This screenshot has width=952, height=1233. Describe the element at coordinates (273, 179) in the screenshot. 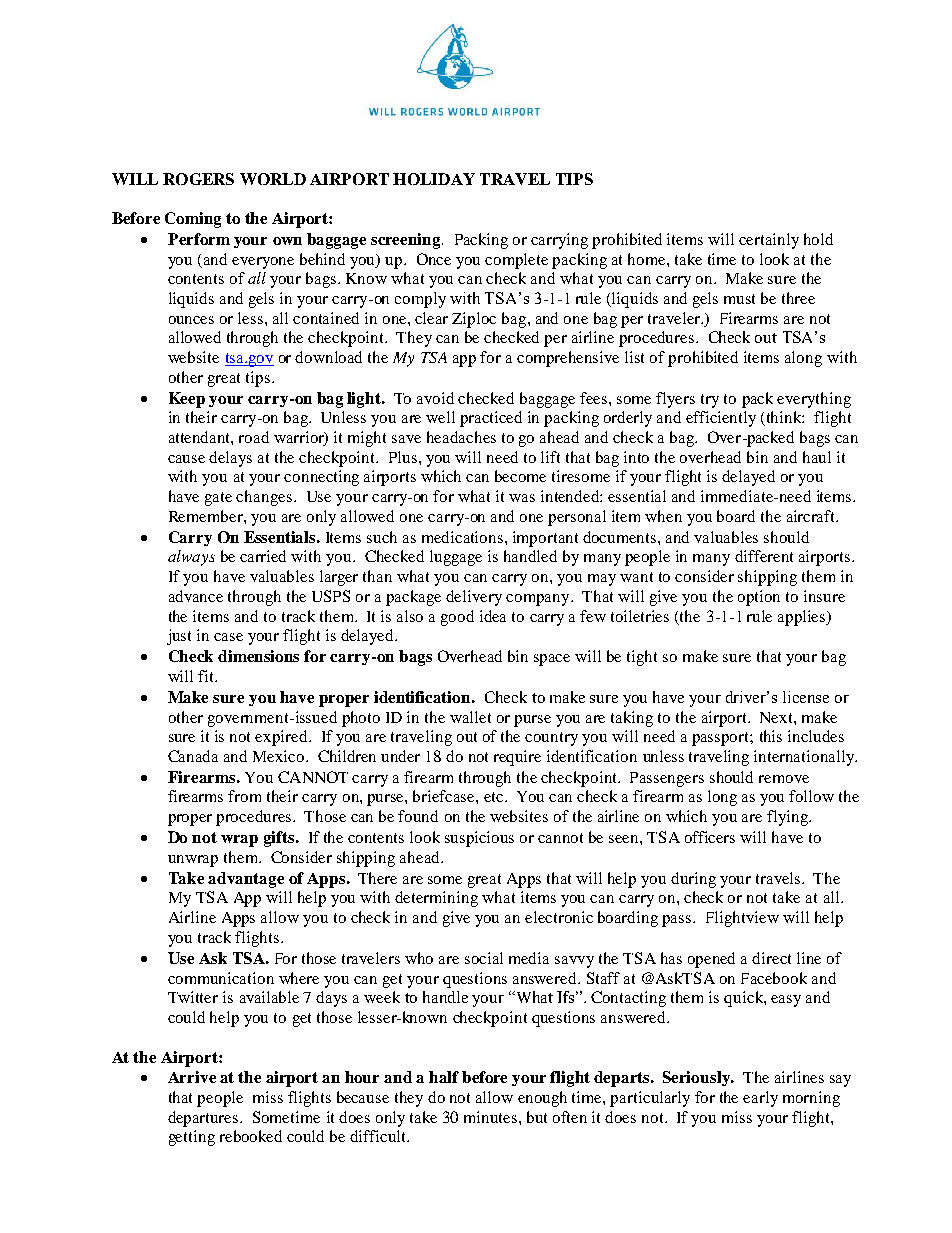

I see `WORLD` at that location.
